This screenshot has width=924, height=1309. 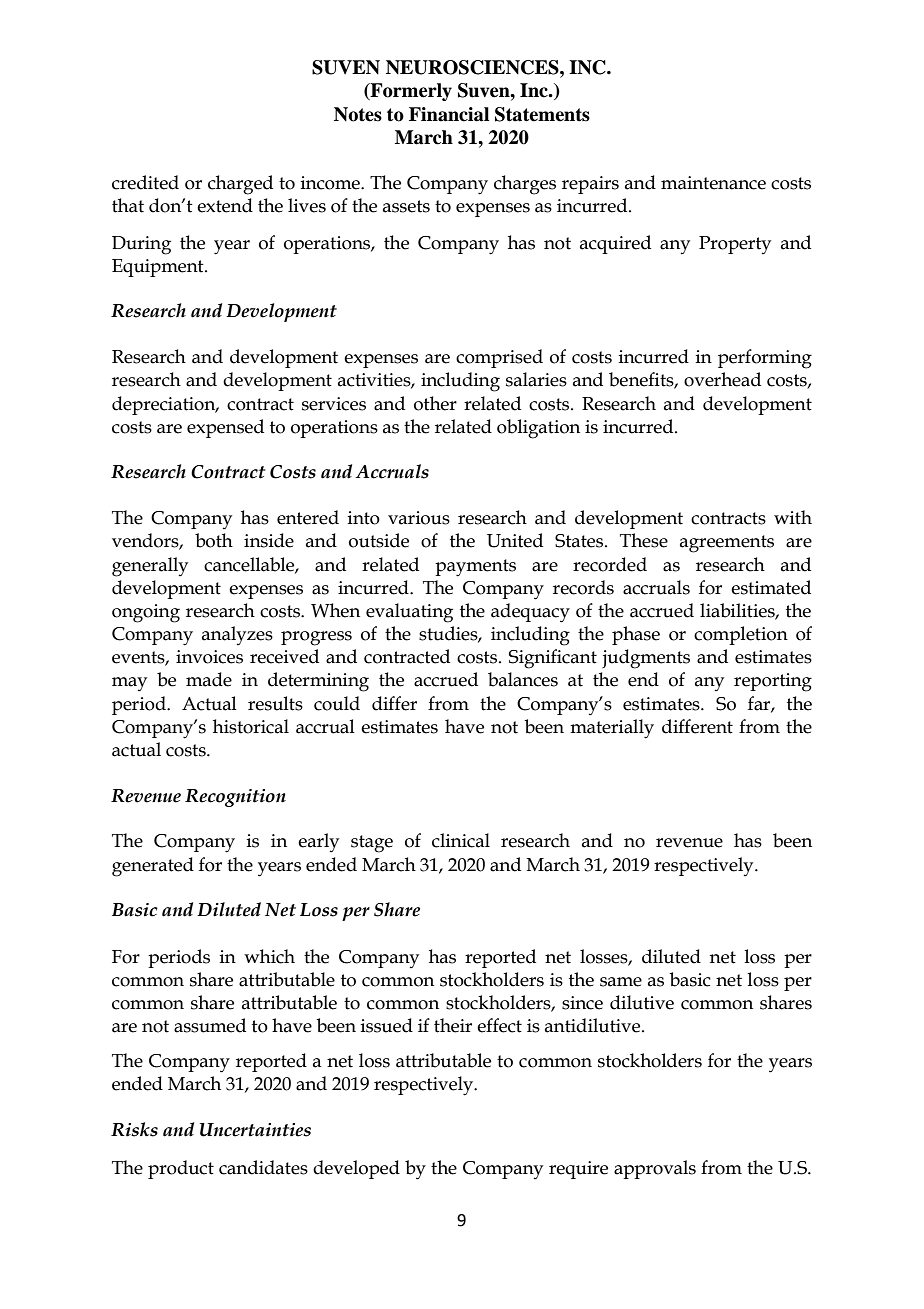 I want to click on payments, so click(x=475, y=568).
